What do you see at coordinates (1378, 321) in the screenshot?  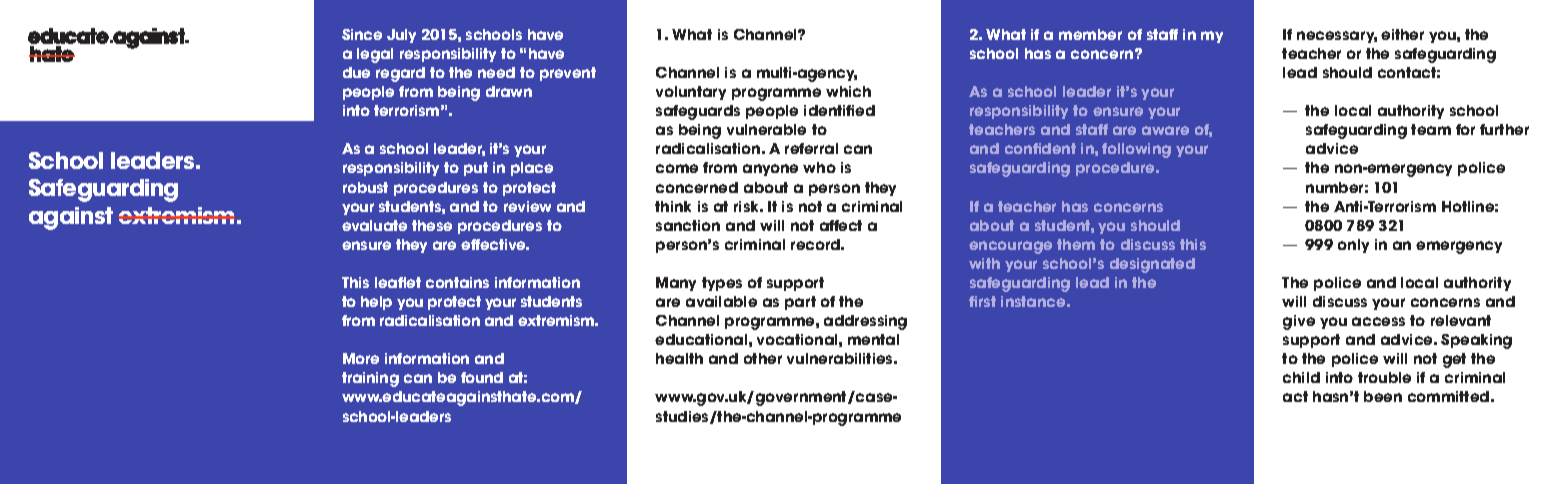 I see `access` at bounding box center [1378, 321].
